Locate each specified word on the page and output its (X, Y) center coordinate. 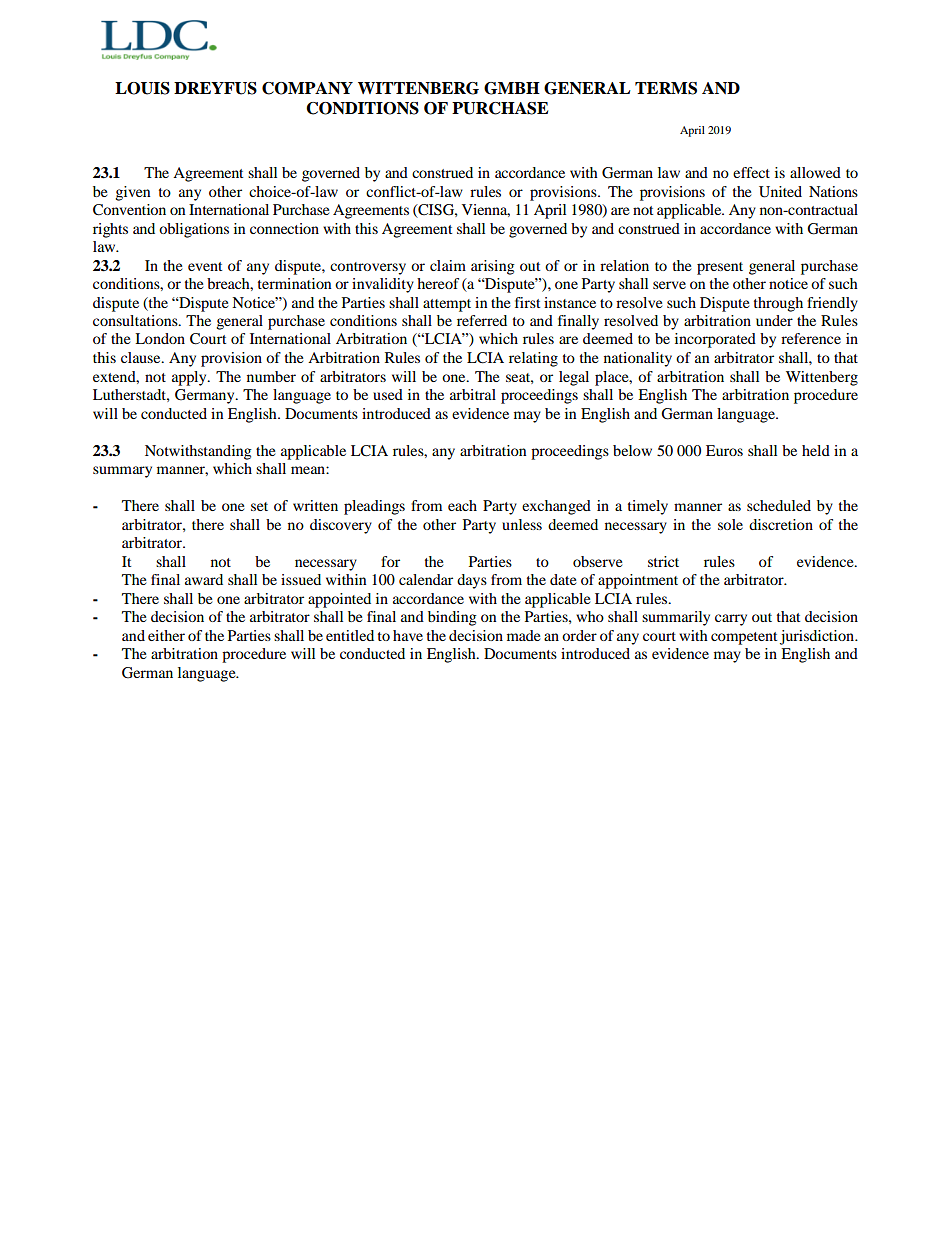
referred (482, 320)
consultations (136, 320)
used (388, 394)
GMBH (512, 88)
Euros (724, 450)
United (780, 192)
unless (522, 524)
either (166, 635)
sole (730, 524)
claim (448, 265)
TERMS (666, 88)
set (259, 506)
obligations (194, 230)
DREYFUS (215, 88)
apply (190, 378)
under (774, 320)
